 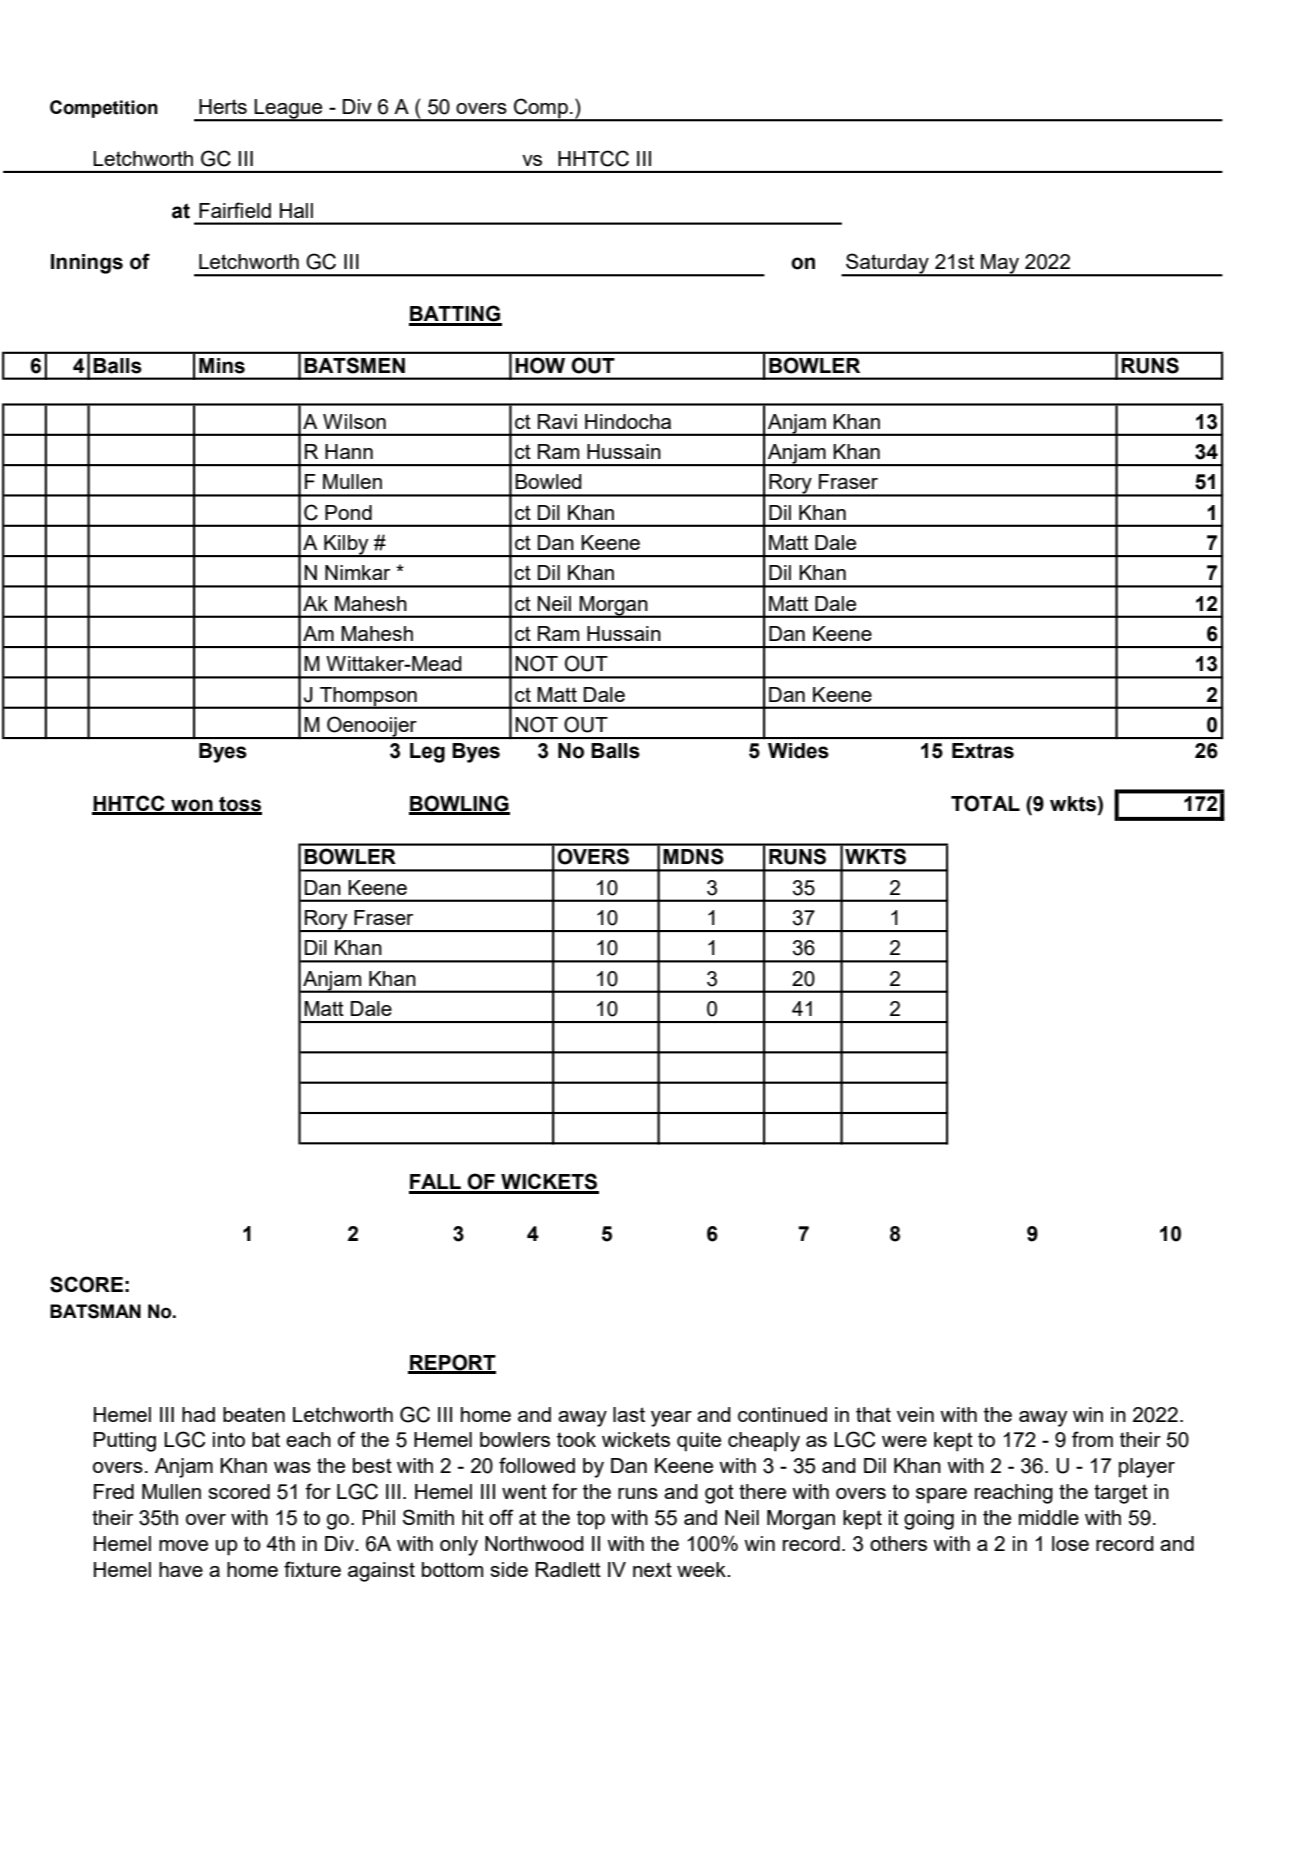 I want to click on May, so click(x=1000, y=265).
